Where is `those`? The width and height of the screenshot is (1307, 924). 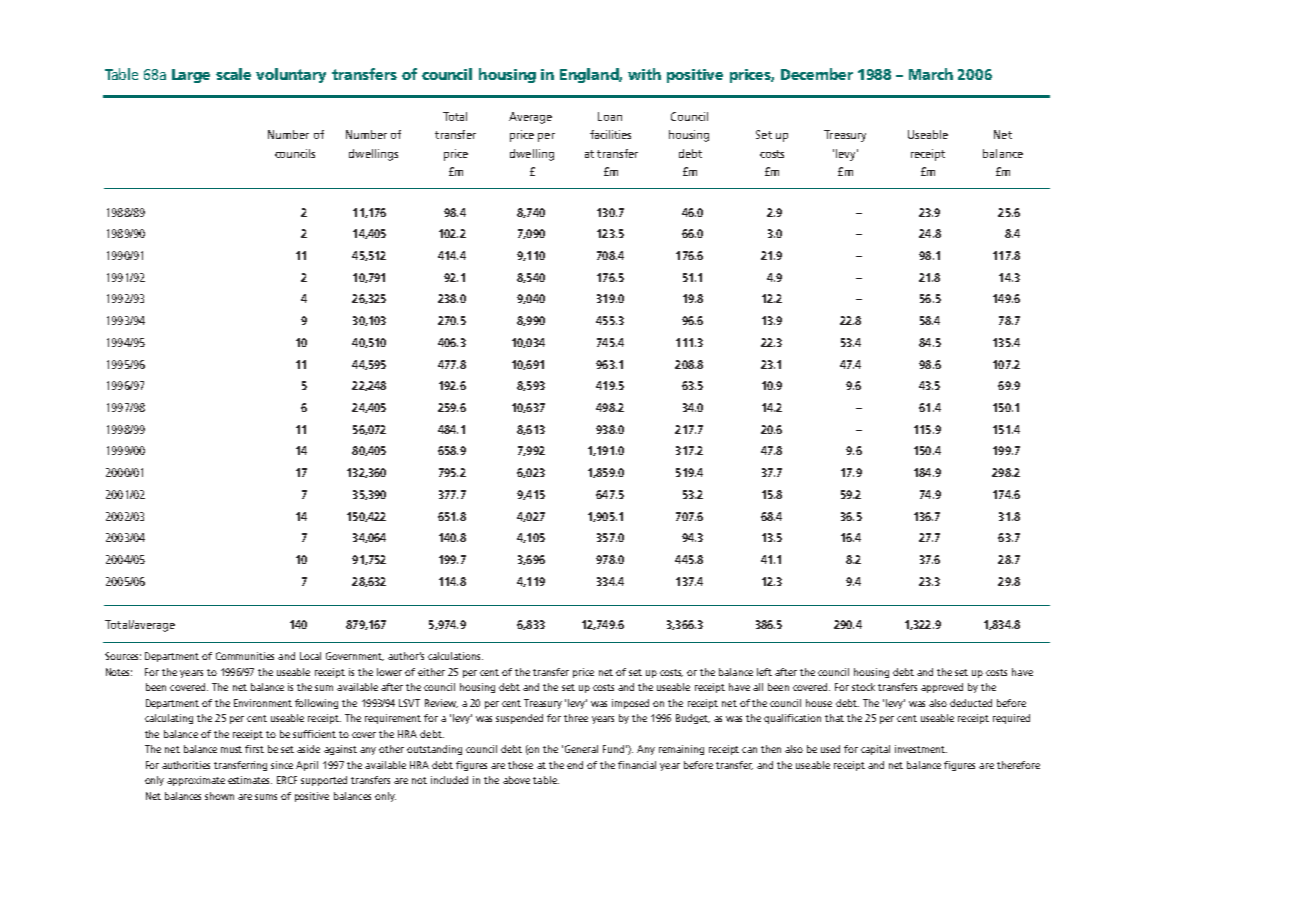
those is located at coordinates (520, 765).
